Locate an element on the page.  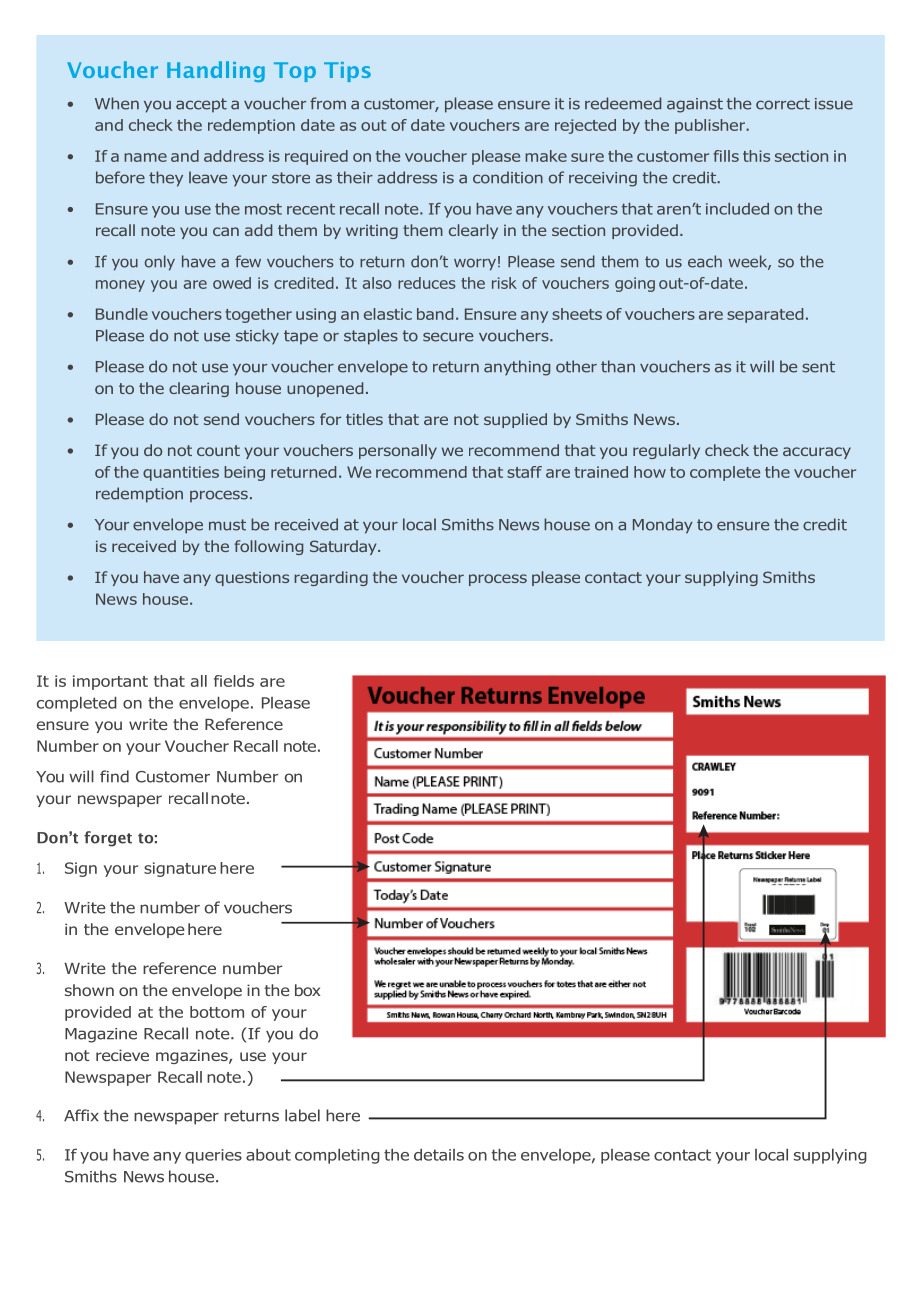
Monday is located at coordinates (663, 526).
